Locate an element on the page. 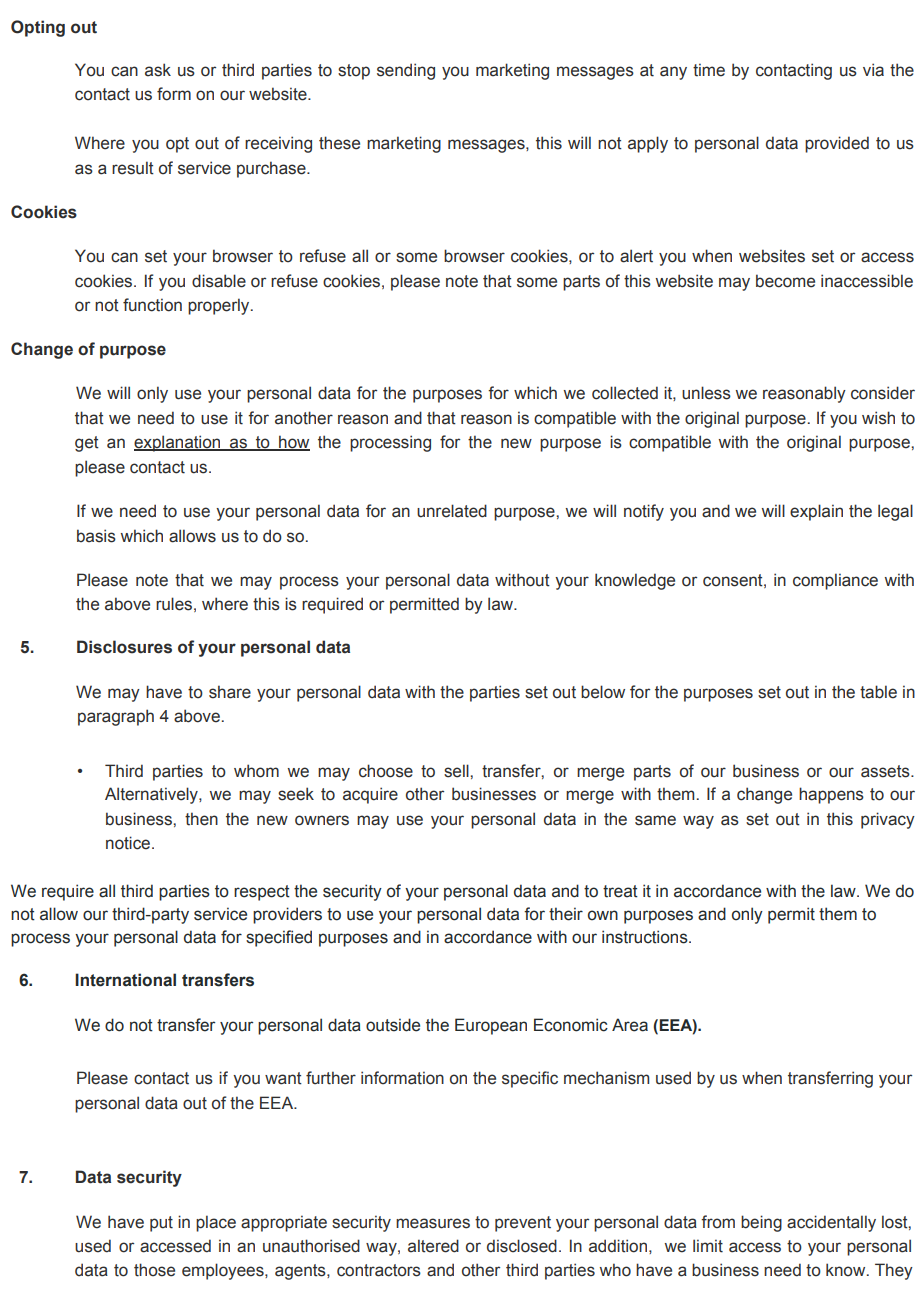  unless is located at coordinates (706, 393).
